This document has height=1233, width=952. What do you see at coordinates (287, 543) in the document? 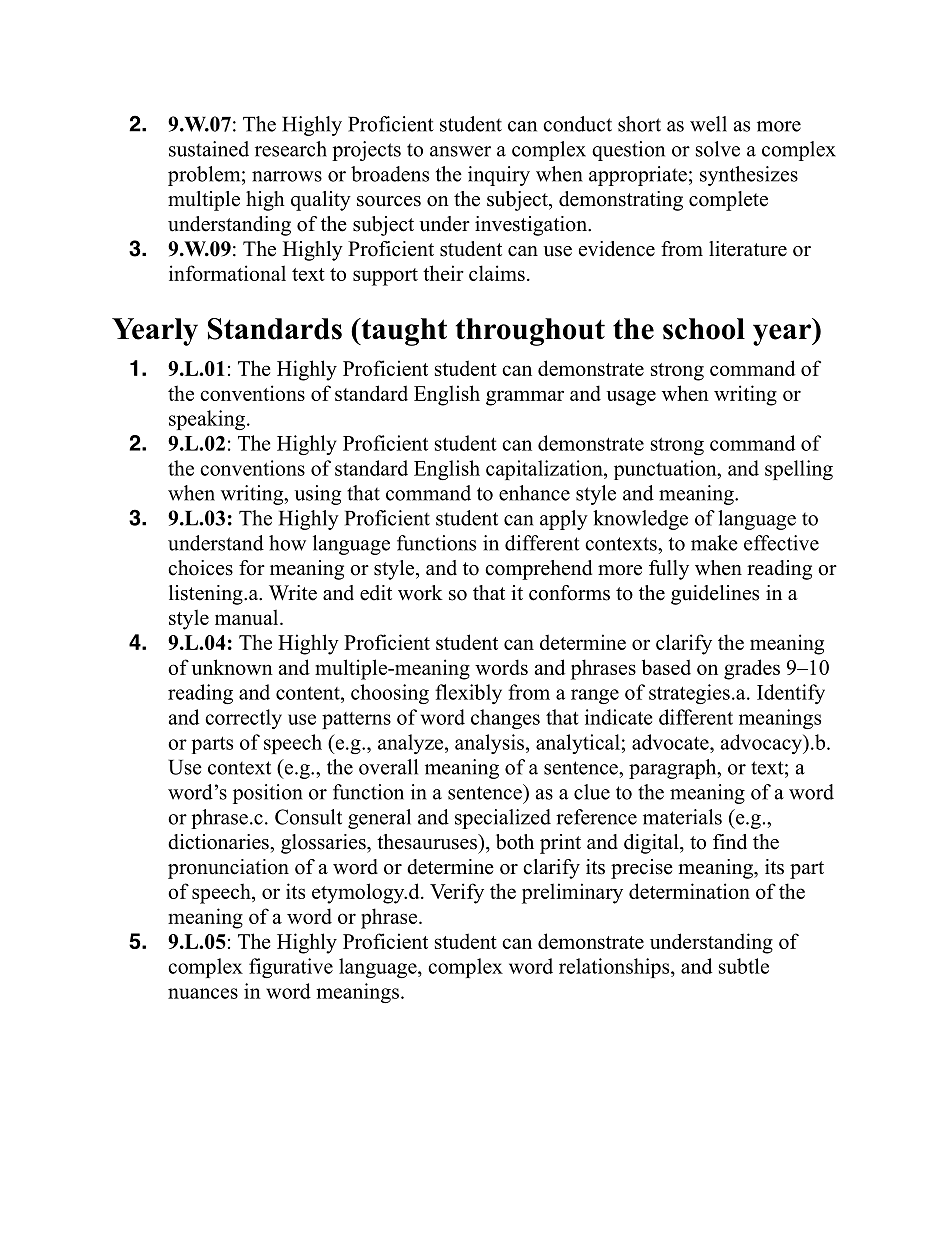
I see `how` at bounding box center [287, 543].
